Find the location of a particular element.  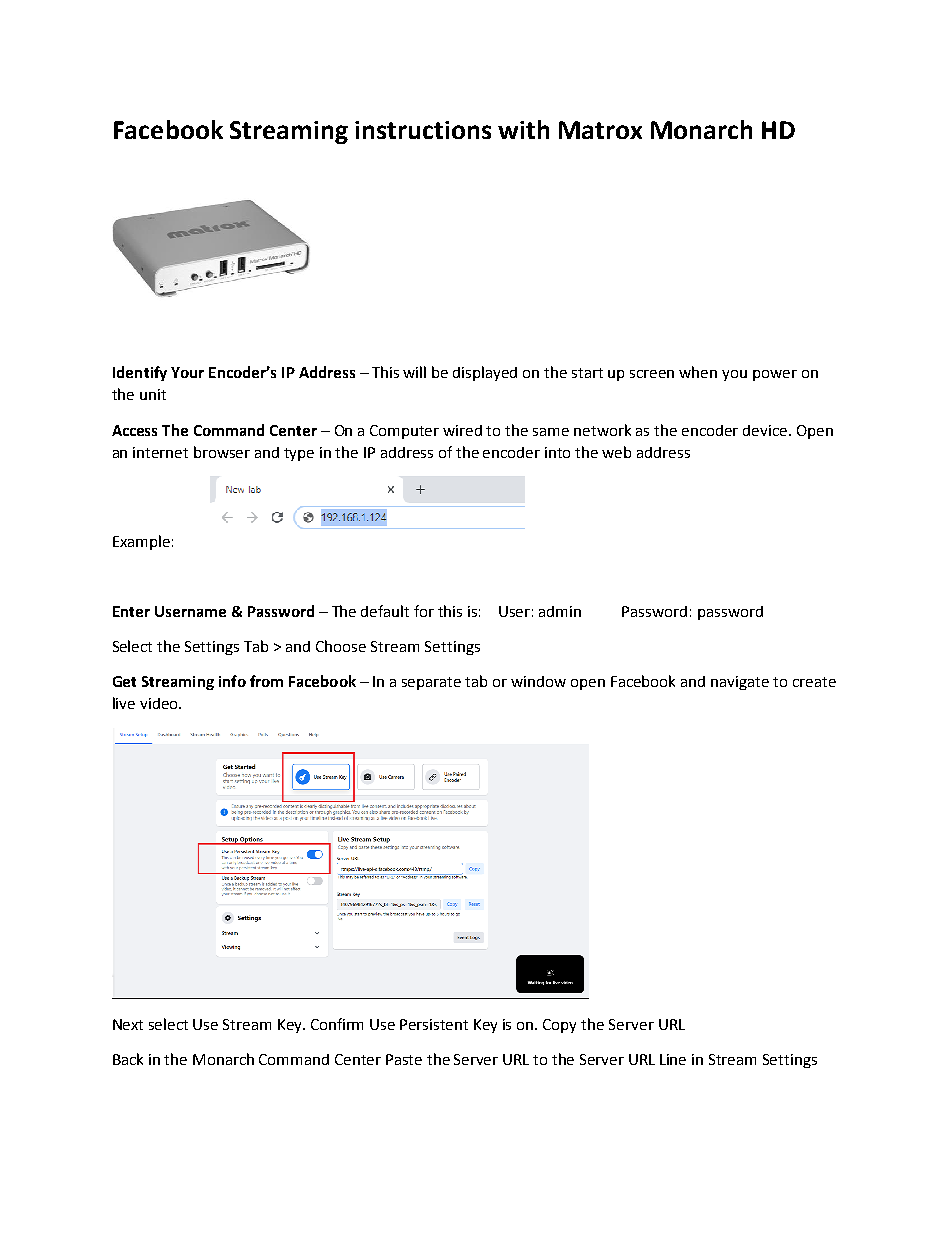

Next is located at coordinates (128, 1024).
